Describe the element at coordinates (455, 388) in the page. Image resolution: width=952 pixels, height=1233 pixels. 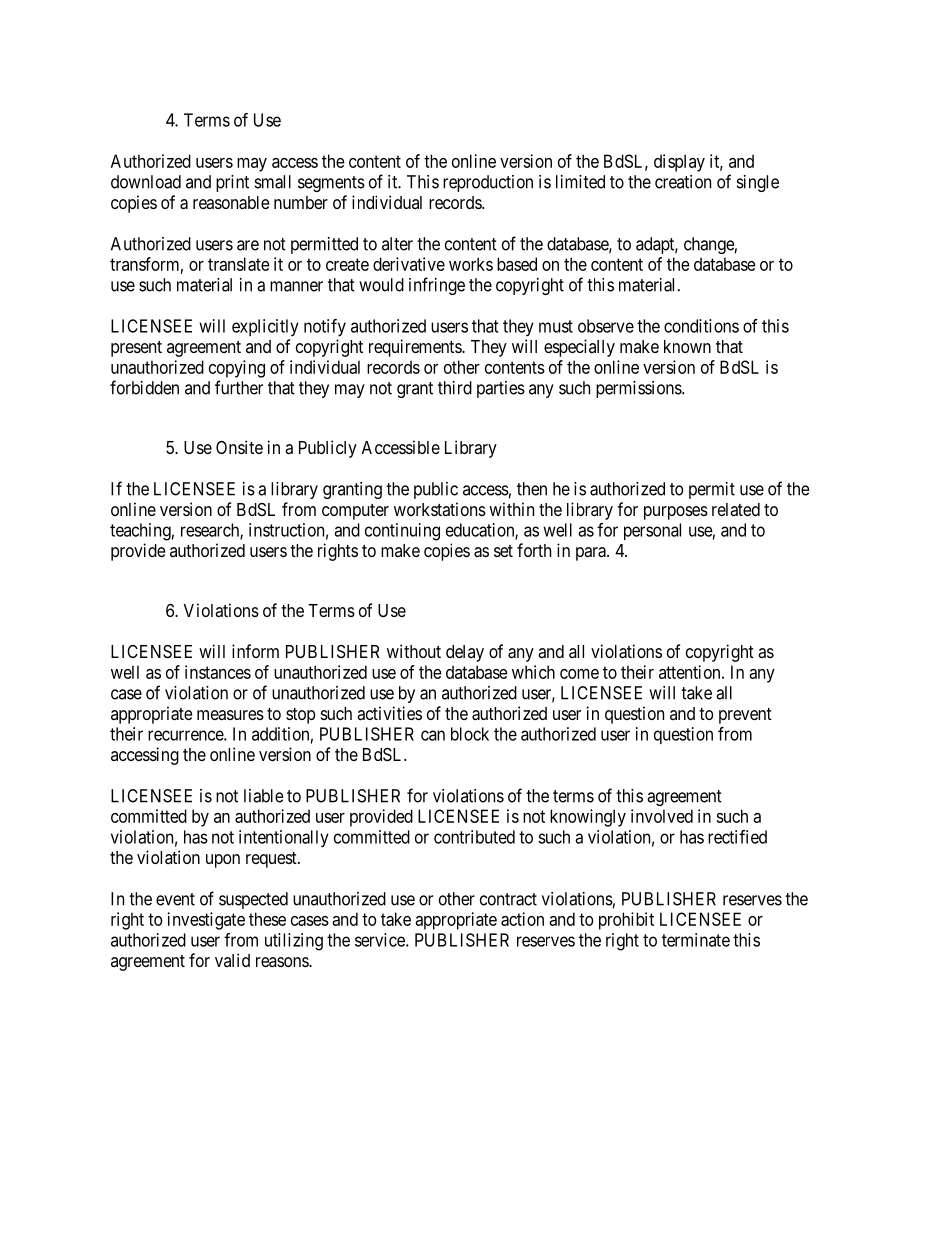
I see `third` at that location.
